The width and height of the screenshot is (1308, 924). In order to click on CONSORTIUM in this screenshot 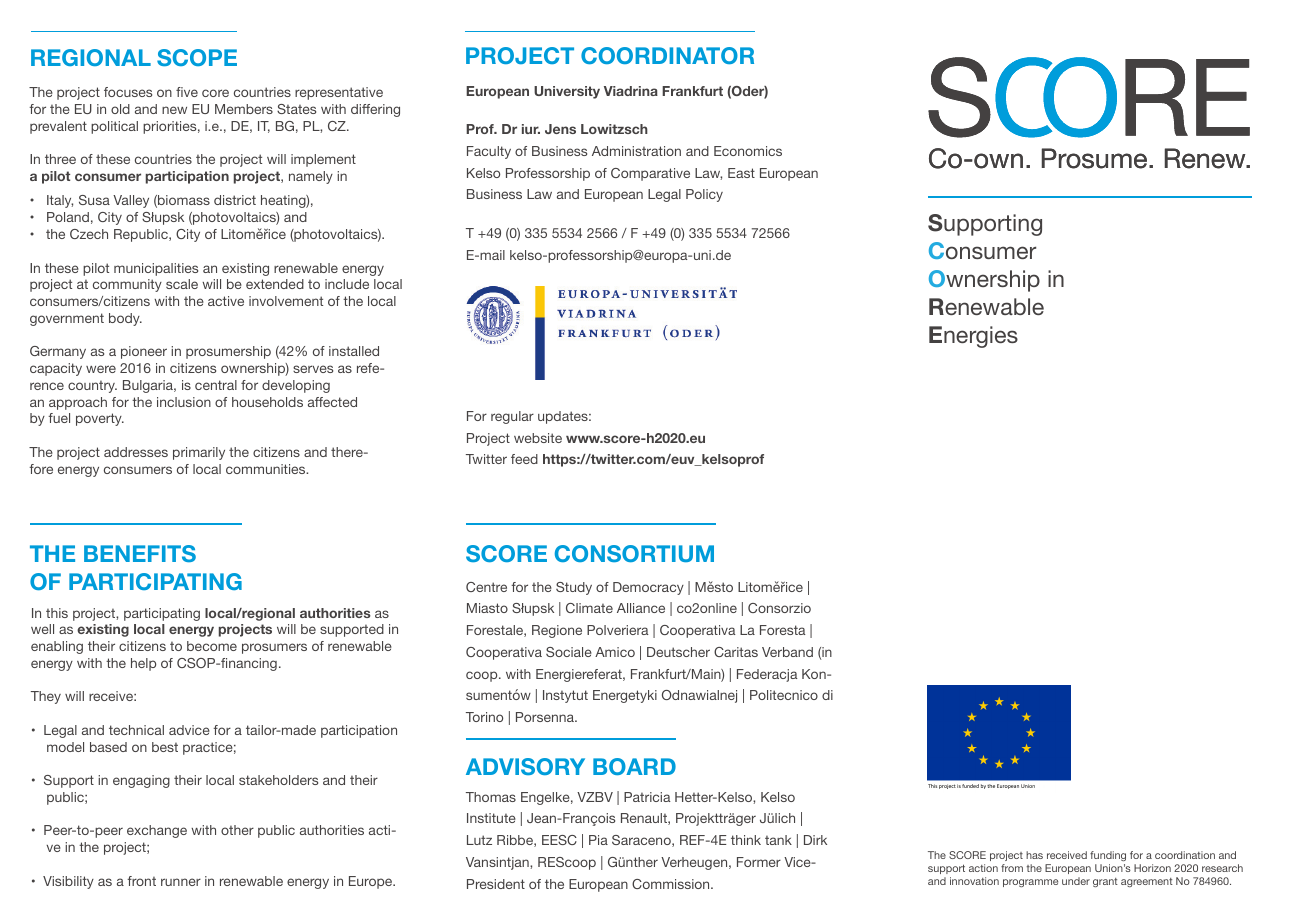, I will do `click(634, 553)`.
